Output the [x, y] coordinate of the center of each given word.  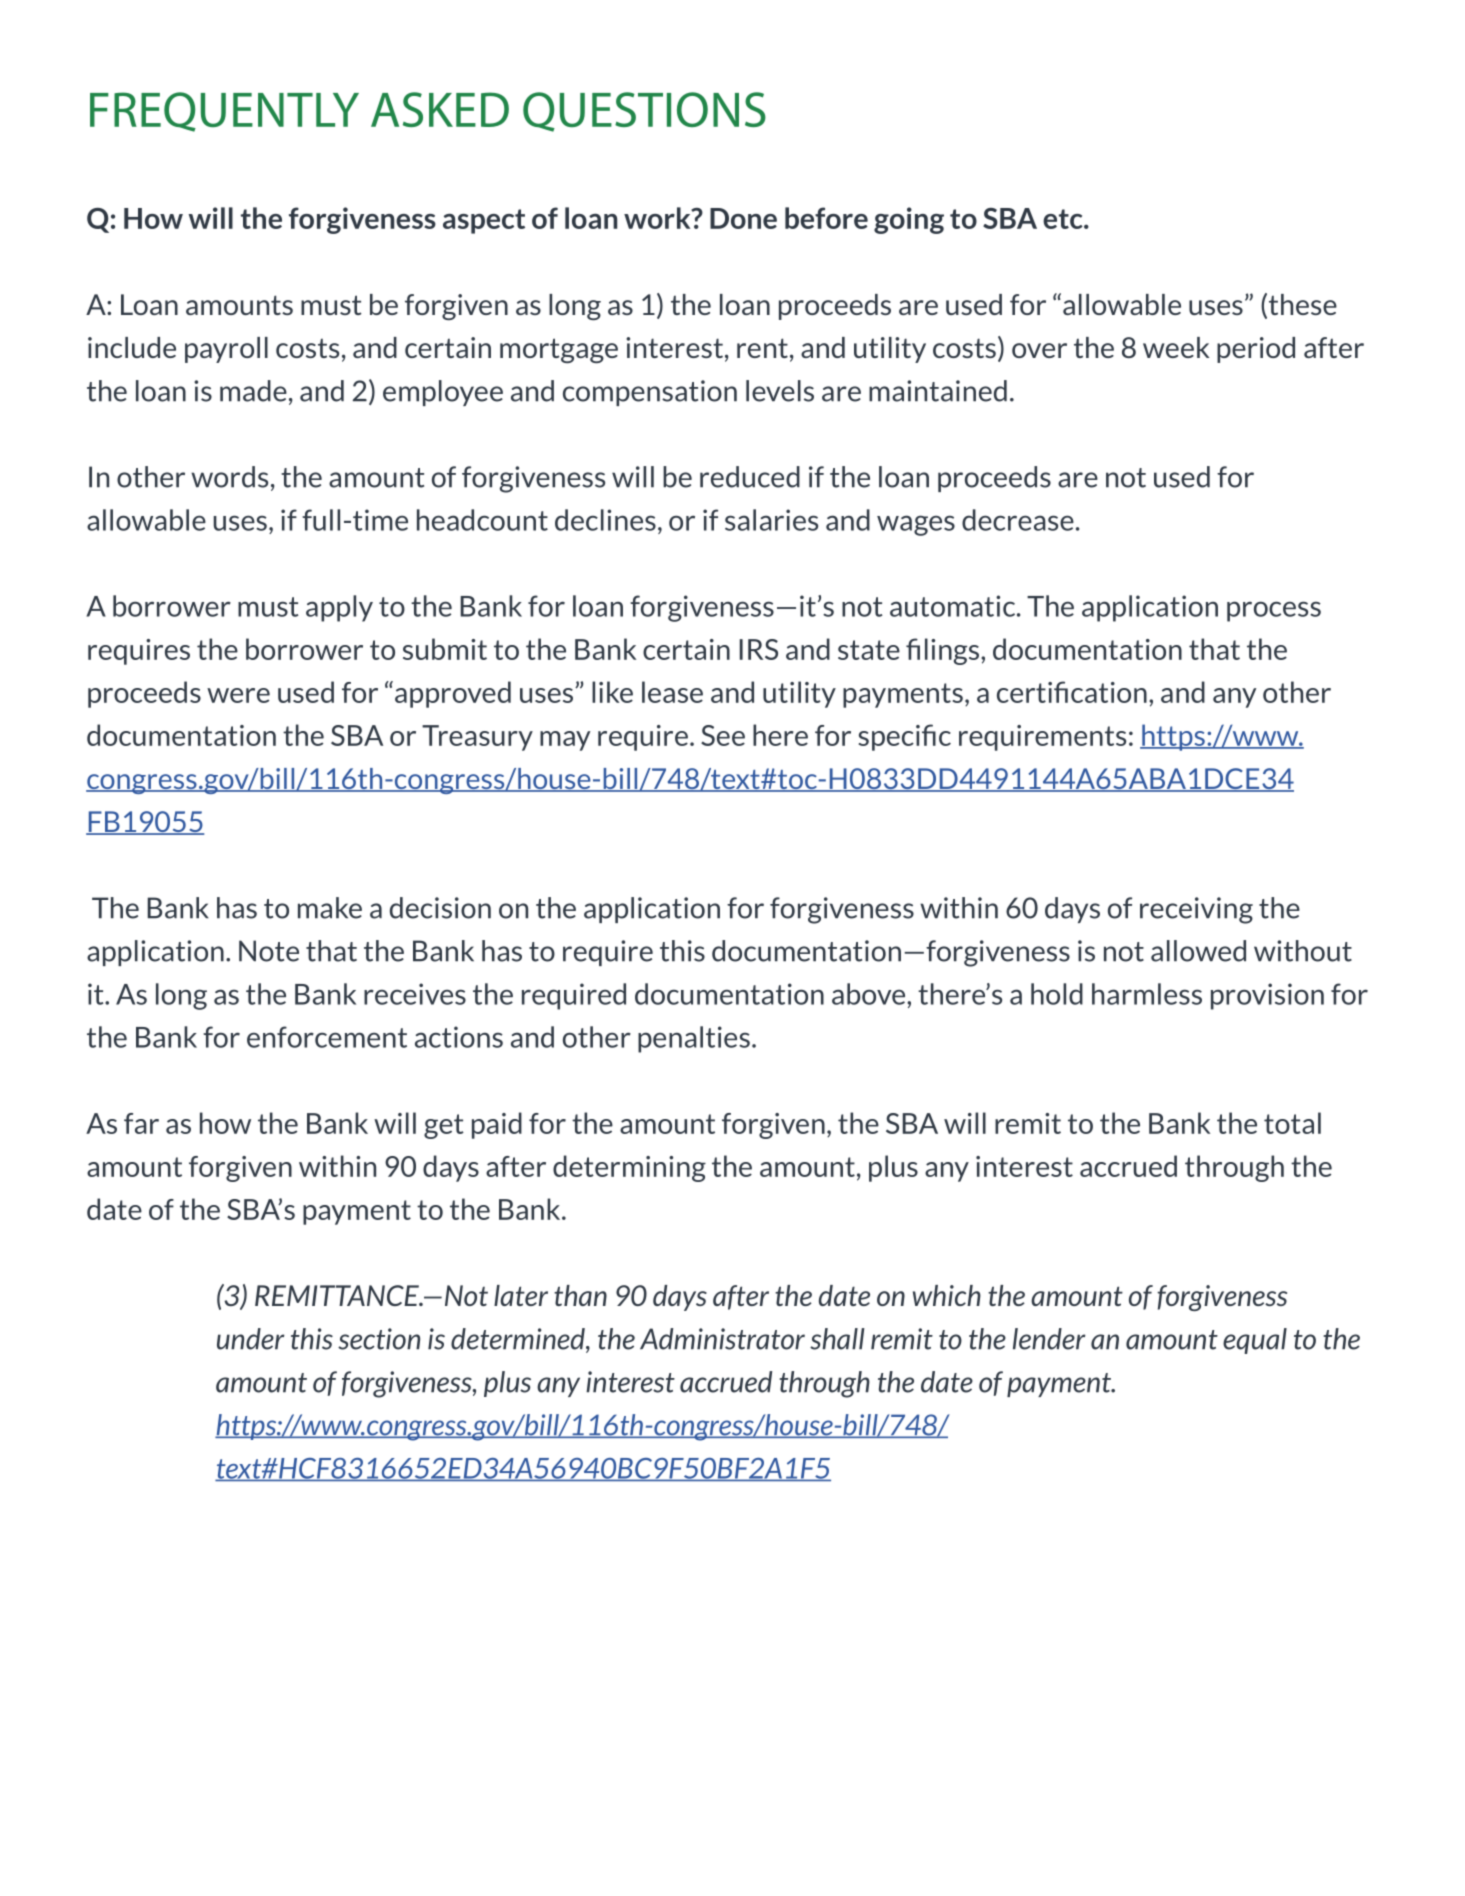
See [723, 735]
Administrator [722, 1339]
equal [1255, 1341]
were [238, 695]
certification [1072, 692]
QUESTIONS [644, 112]
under [251, 1339]
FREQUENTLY [224, 112]
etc [1064, 219]
